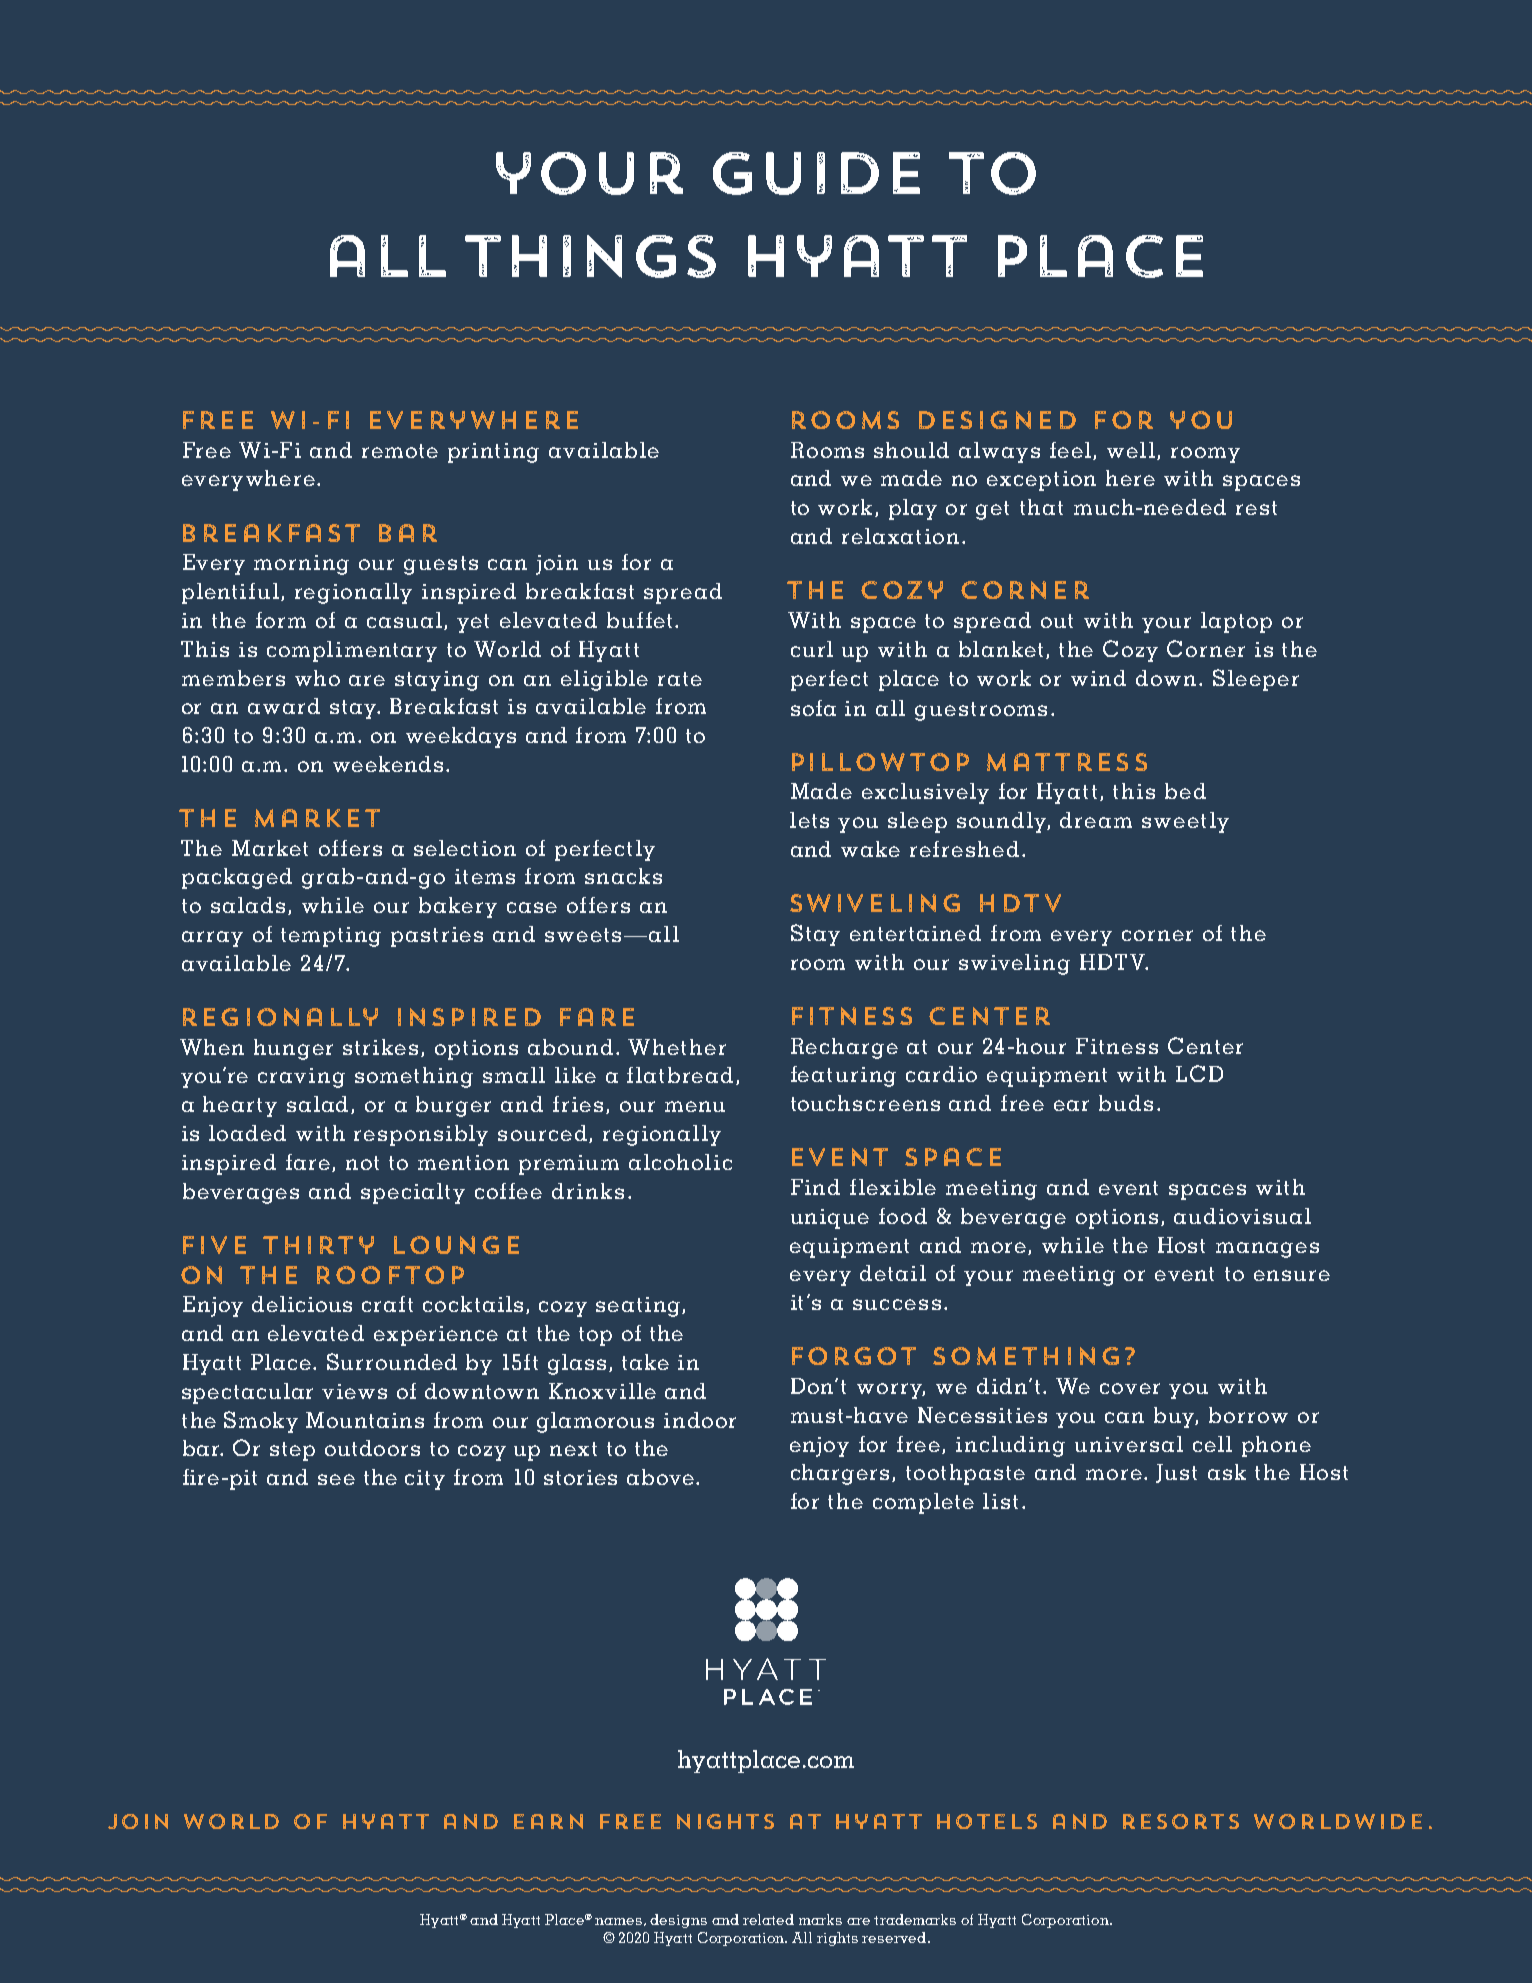 This screenshot has height=1983, width=1532. What do you see at coordinates (590, 256) in the screenshot?
I see `things` at bounding box center [590, 256].
